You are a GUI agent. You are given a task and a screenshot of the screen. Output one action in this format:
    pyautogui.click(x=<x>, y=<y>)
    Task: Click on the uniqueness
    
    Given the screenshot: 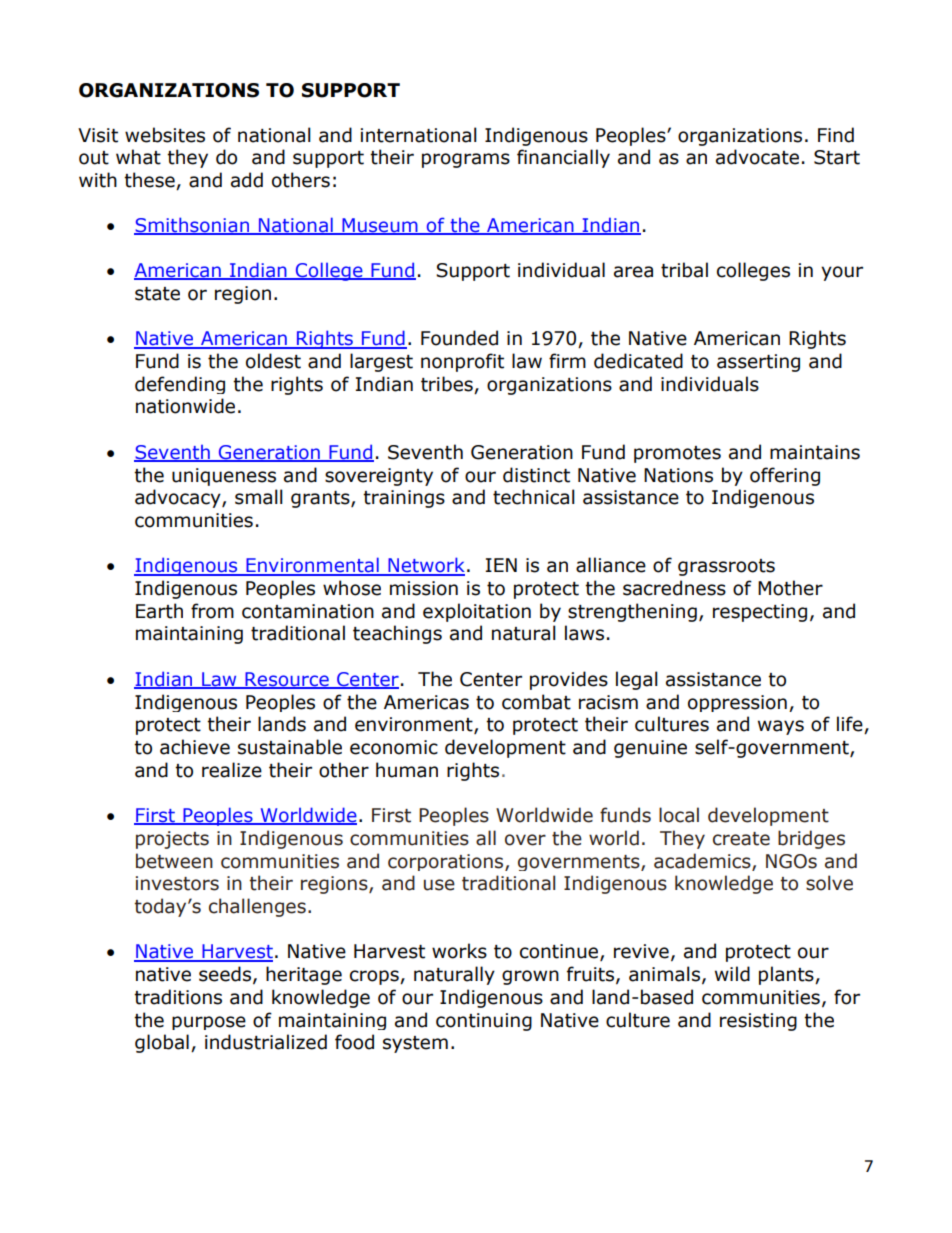 What is the action you would take?
    pyautogui.click(x=224, y=477)
